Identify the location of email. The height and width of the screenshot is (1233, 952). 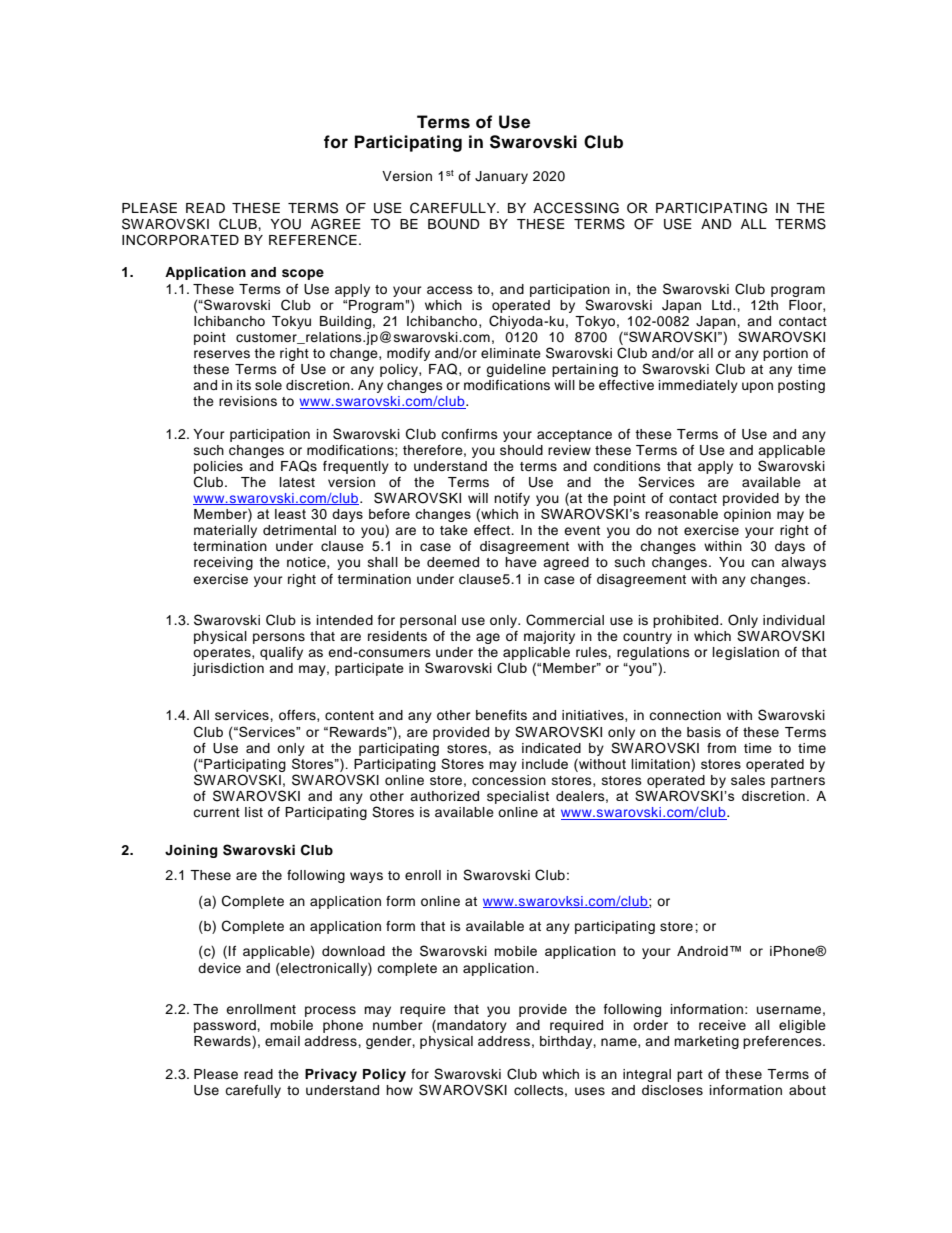
(282, 1041).
